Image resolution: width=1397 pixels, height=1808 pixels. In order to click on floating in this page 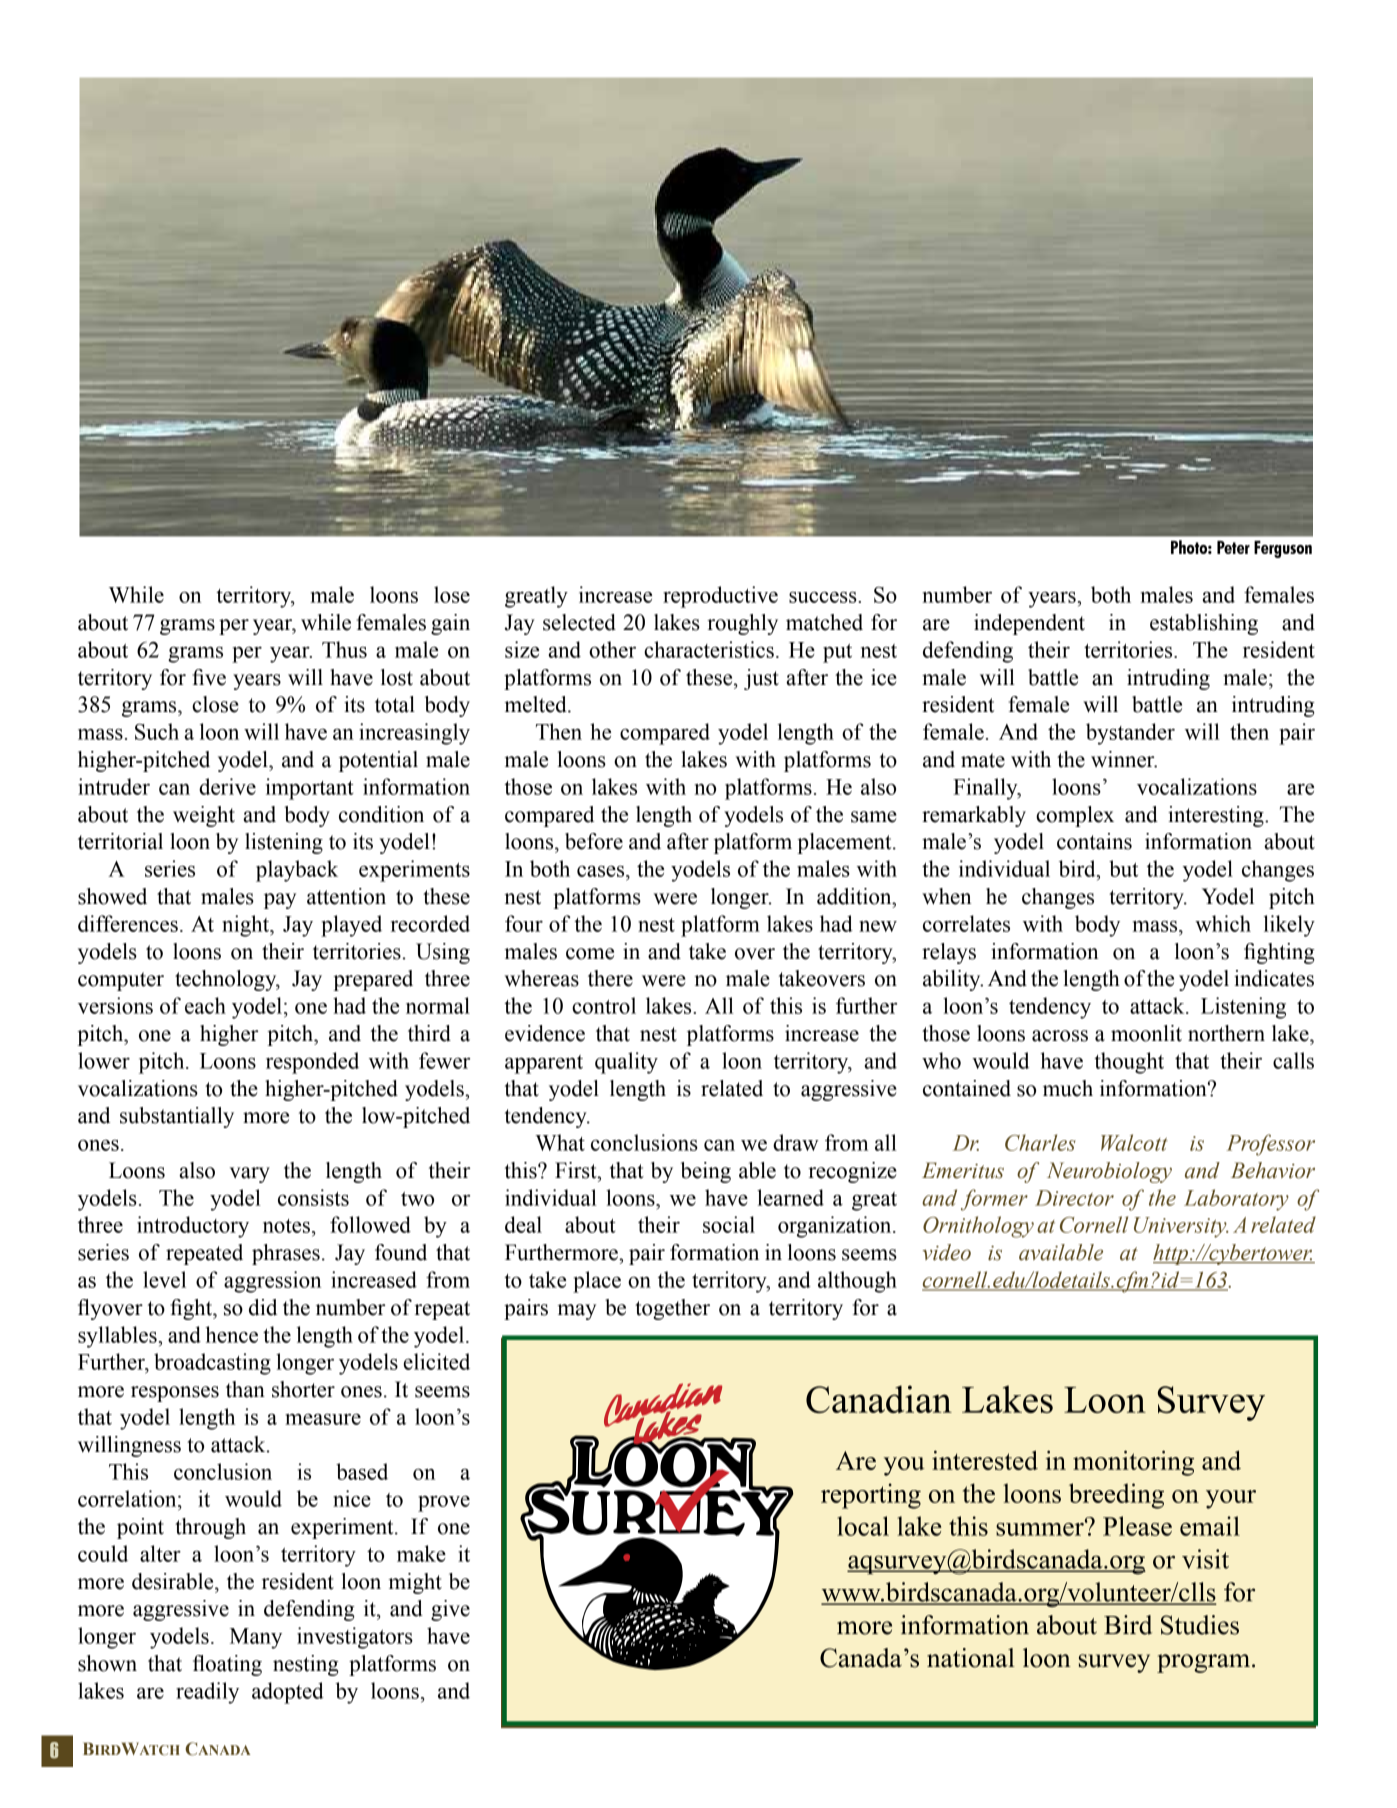, I will do `click(227, 1665)`.
